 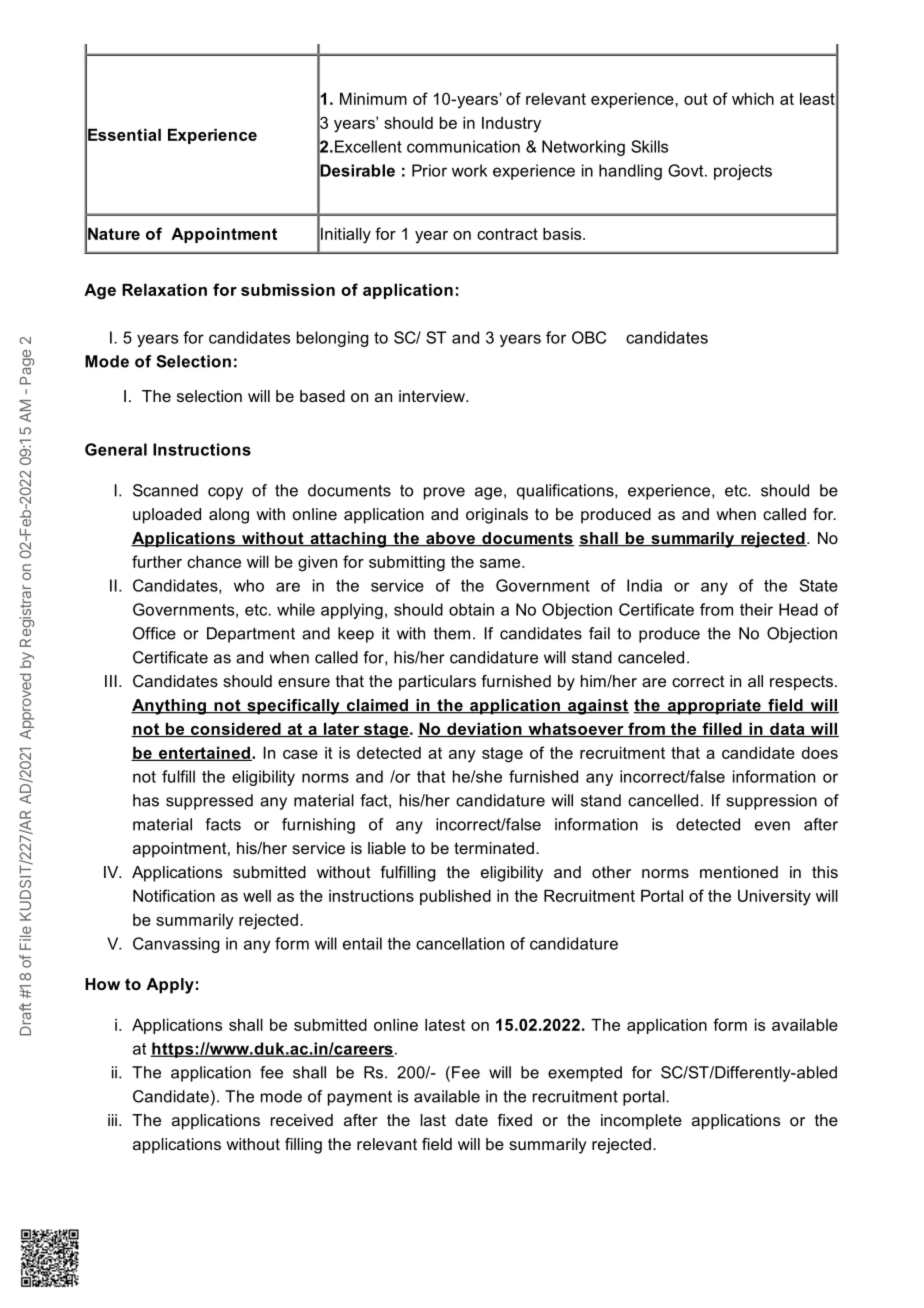 What do you see at coordinates (174, 895) in the image?
I see `Notification` at bounding box center [174, 895].
